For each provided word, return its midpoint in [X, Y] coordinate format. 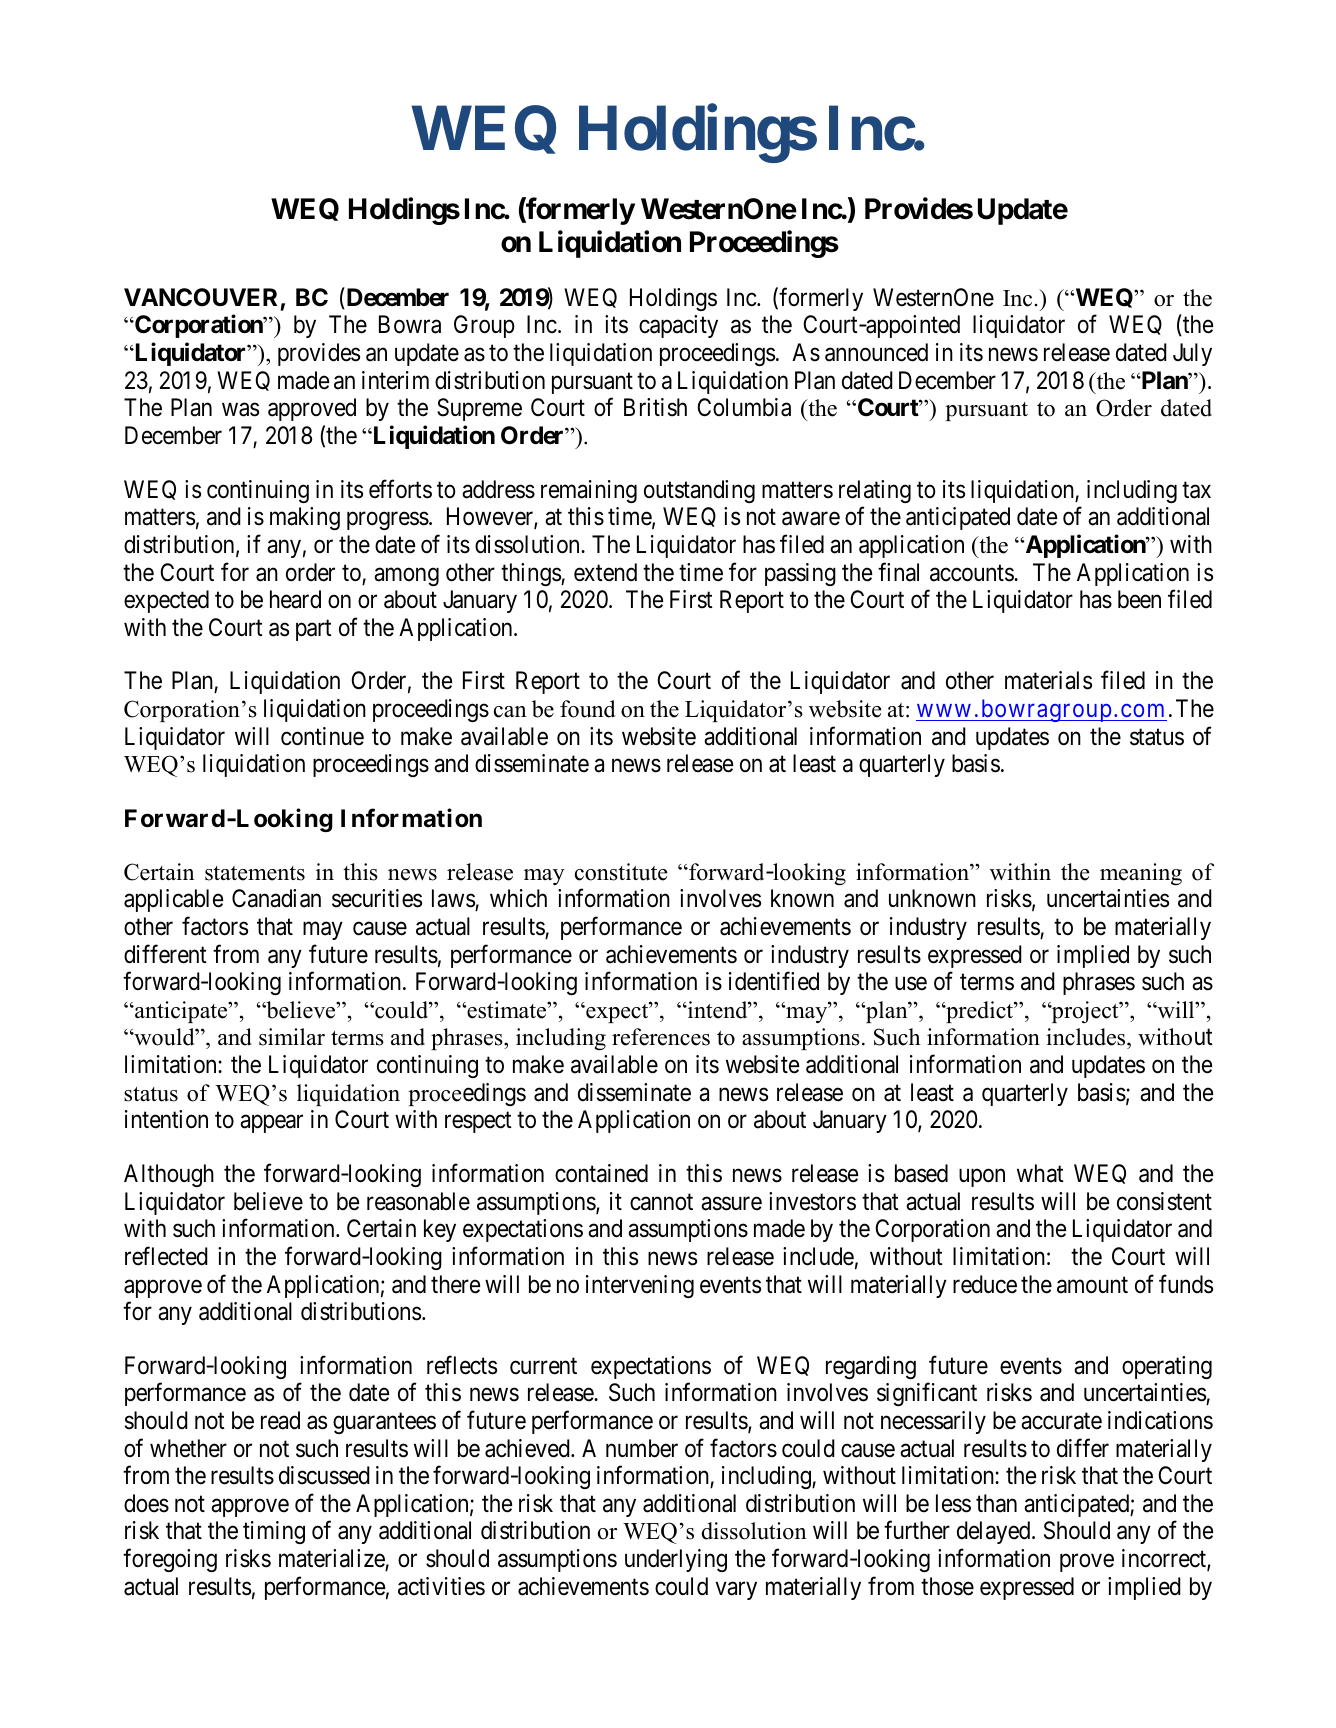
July [1192, 354]
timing [274, 1532]
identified [774, 981]
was [240, 410]
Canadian [276, 898]
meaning [1141, 874]
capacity [678, 326]
